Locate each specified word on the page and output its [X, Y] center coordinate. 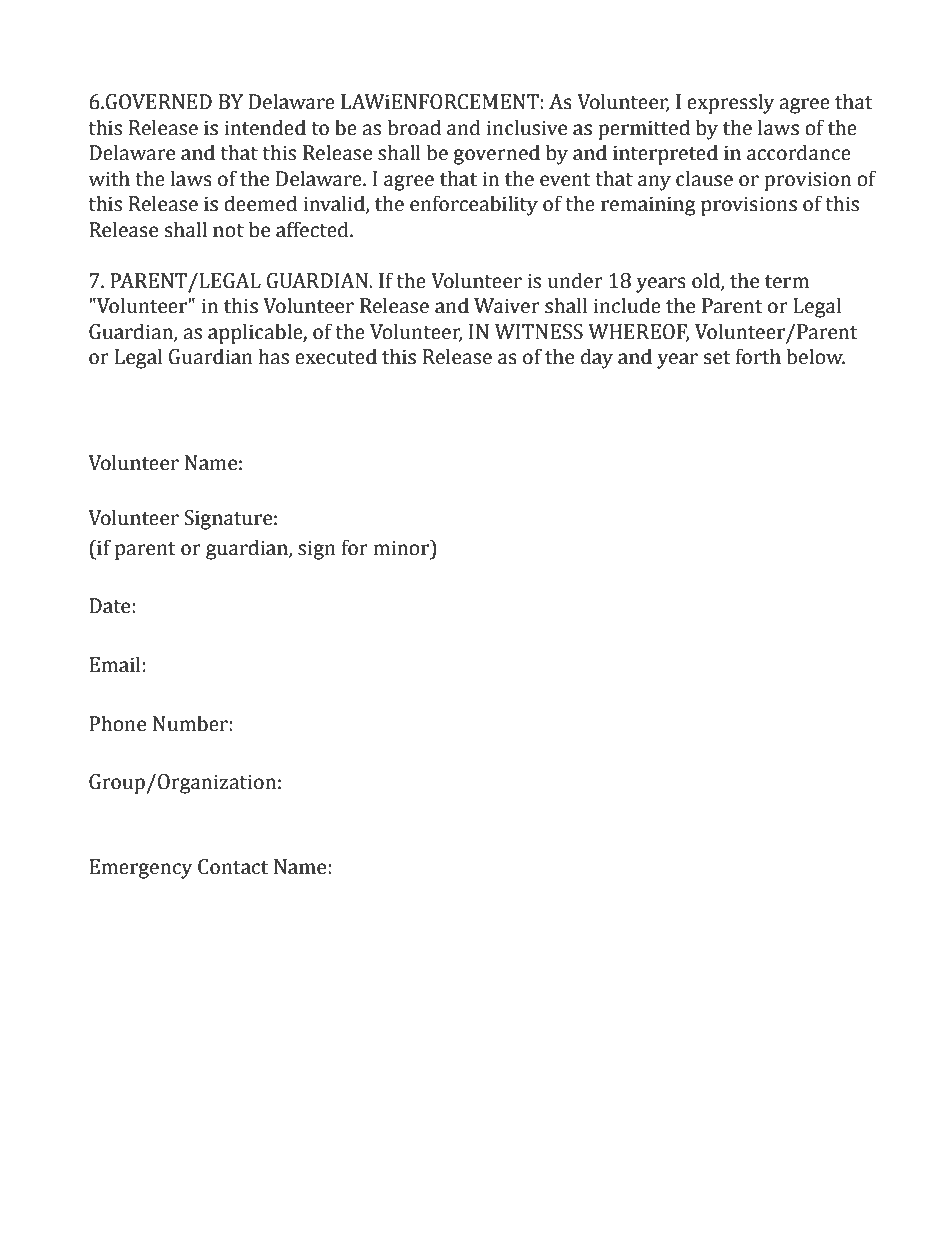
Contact [233, 867]
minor [402, 547]
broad [414, 127]
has [274, 356]
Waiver [507, 306]
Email [115, 664]
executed [336, 356]
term [787, 282]
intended [265, 127]
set [717, 358]
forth [758, 356]
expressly [730, 103]
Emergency [140, 869]
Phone [117, 723]
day [597, 358]
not [228, 231]
